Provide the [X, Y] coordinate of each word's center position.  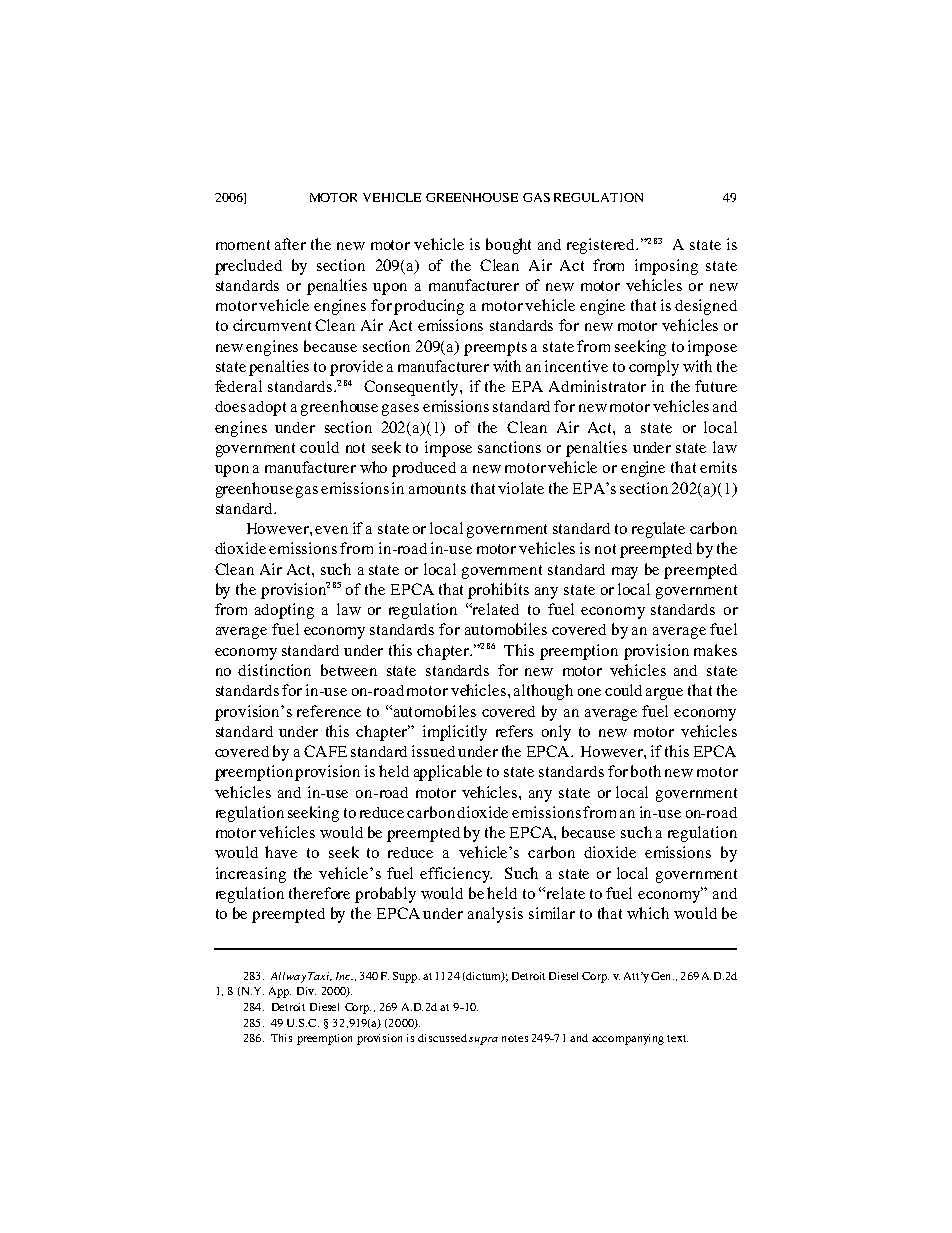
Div [306, 991]
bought [508, 246]
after [290, 244]
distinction [274, 670]
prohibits [498, 591]
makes [715, 650]
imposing [666, 267]
